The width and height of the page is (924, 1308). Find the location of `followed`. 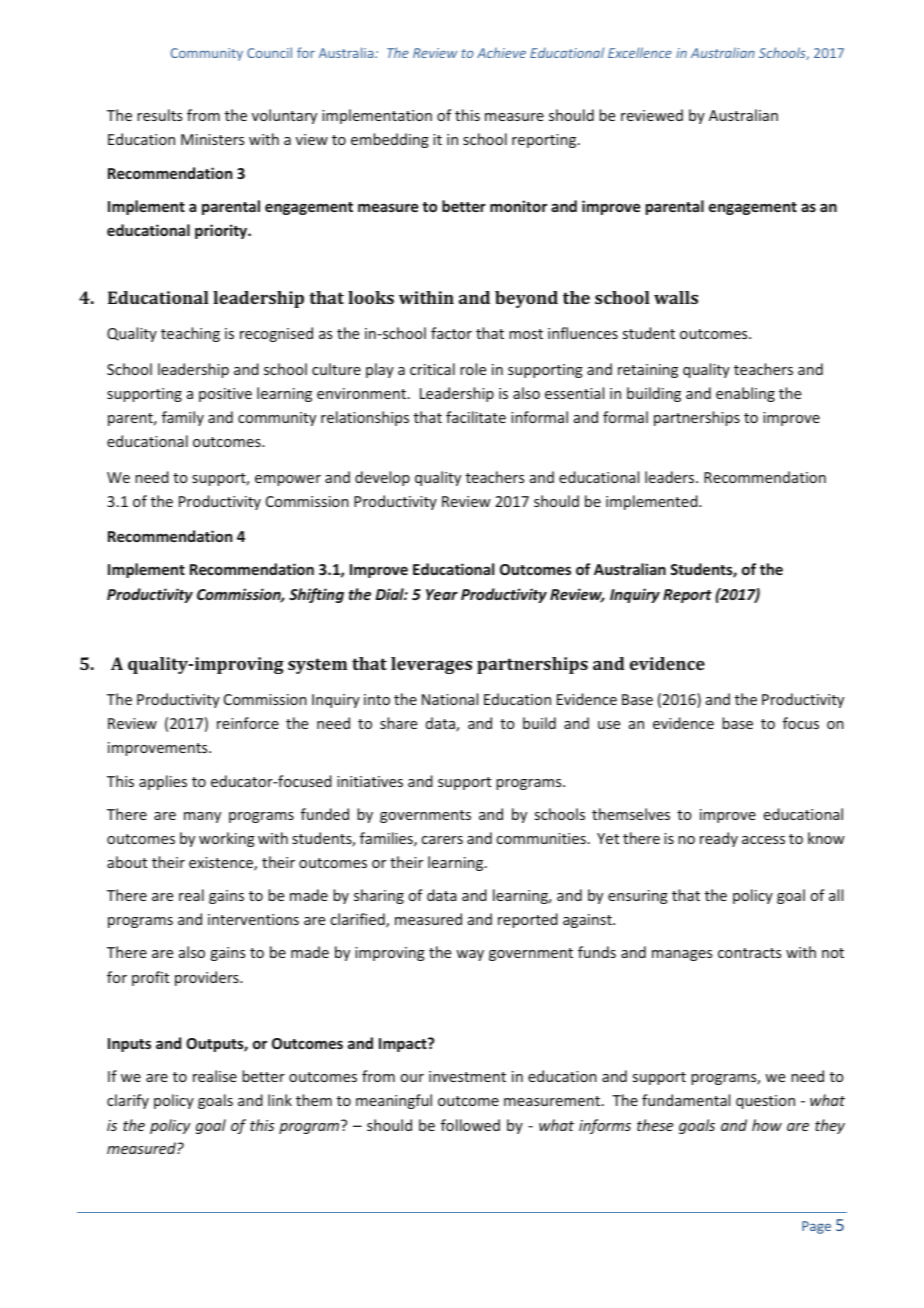

followed is located at coordinates (470, 1125).
